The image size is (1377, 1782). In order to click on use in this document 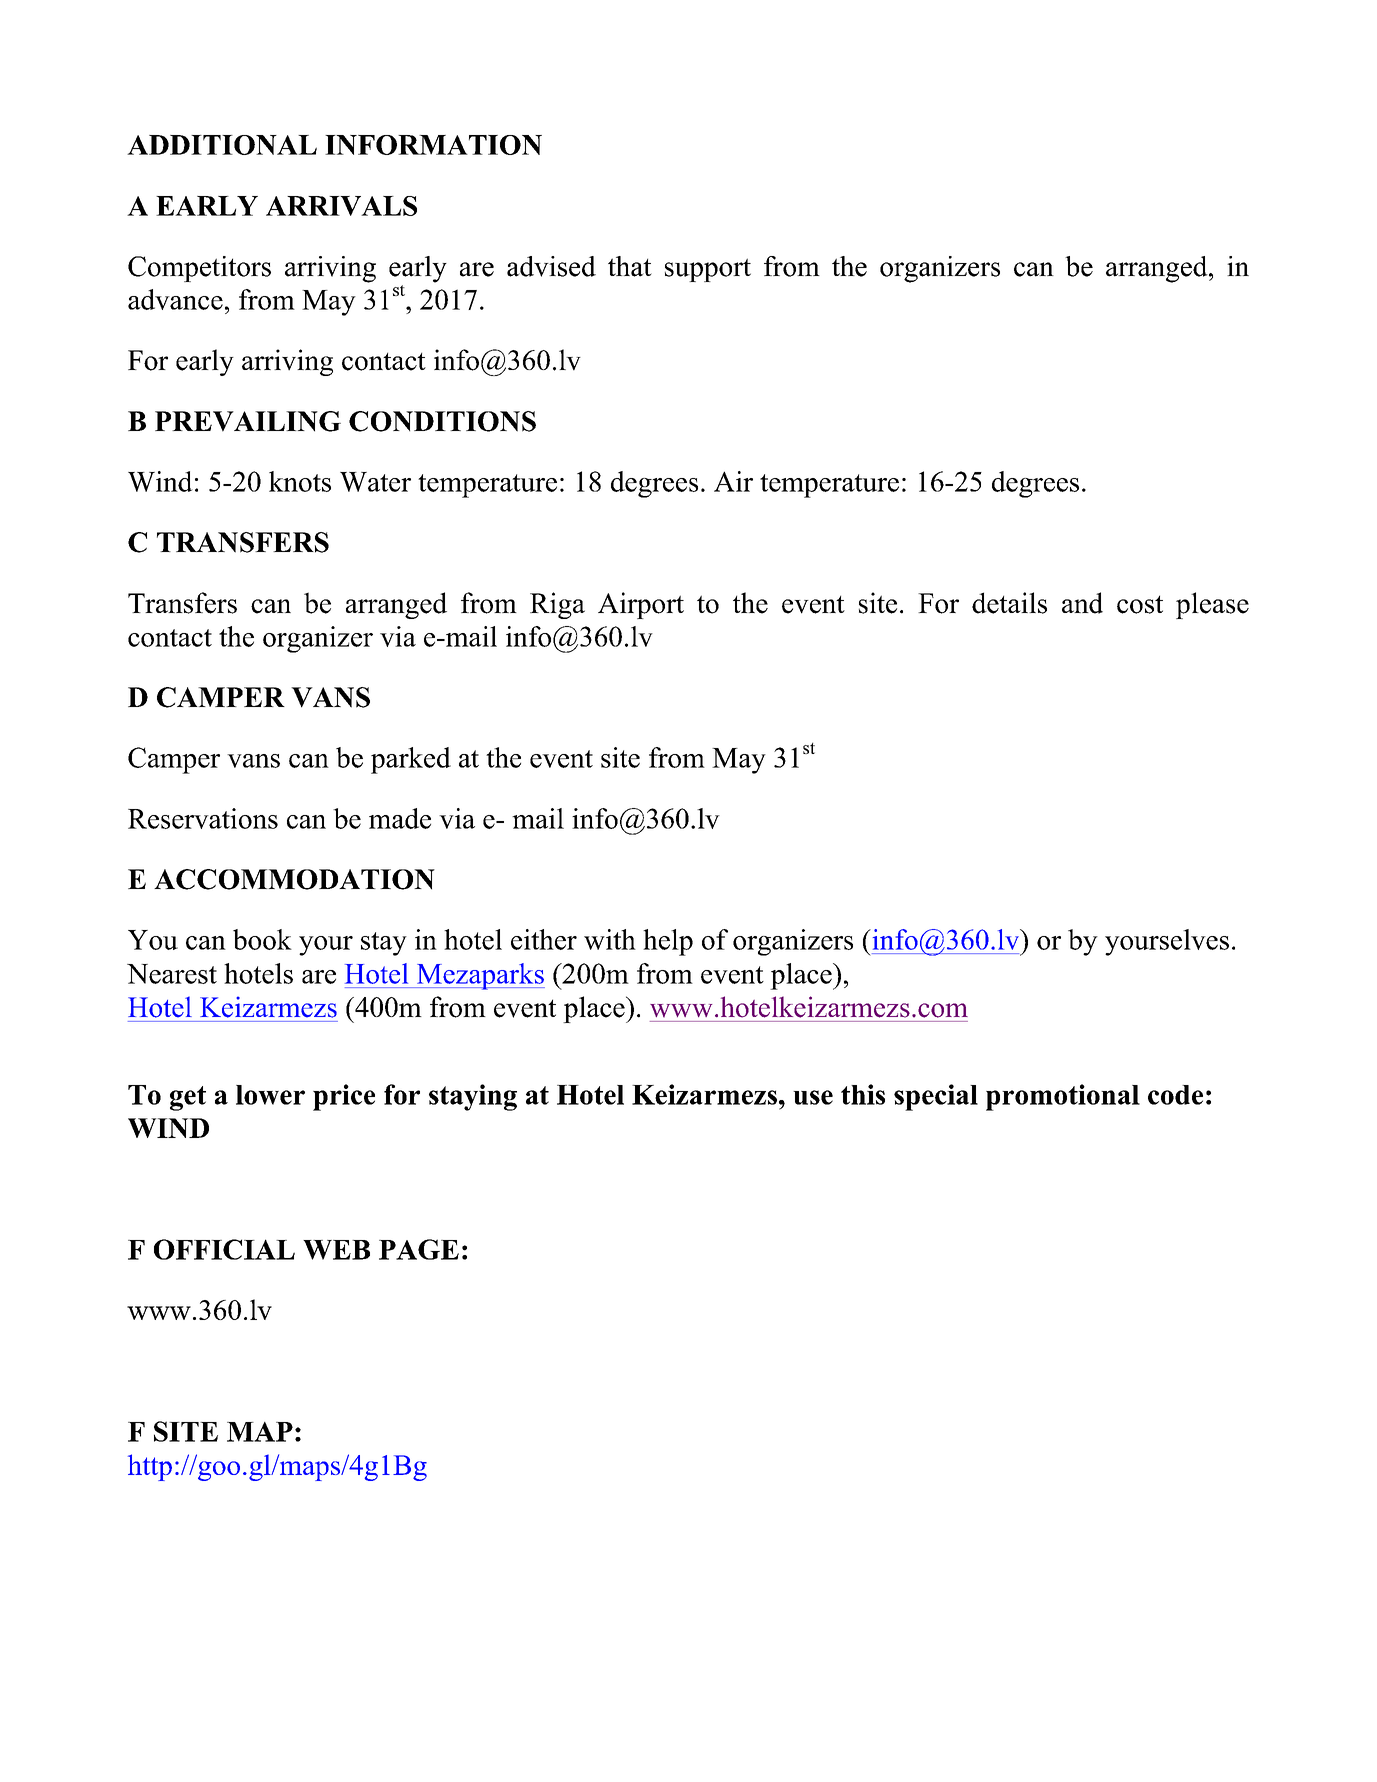, I will do `click(813, 1097)`.
